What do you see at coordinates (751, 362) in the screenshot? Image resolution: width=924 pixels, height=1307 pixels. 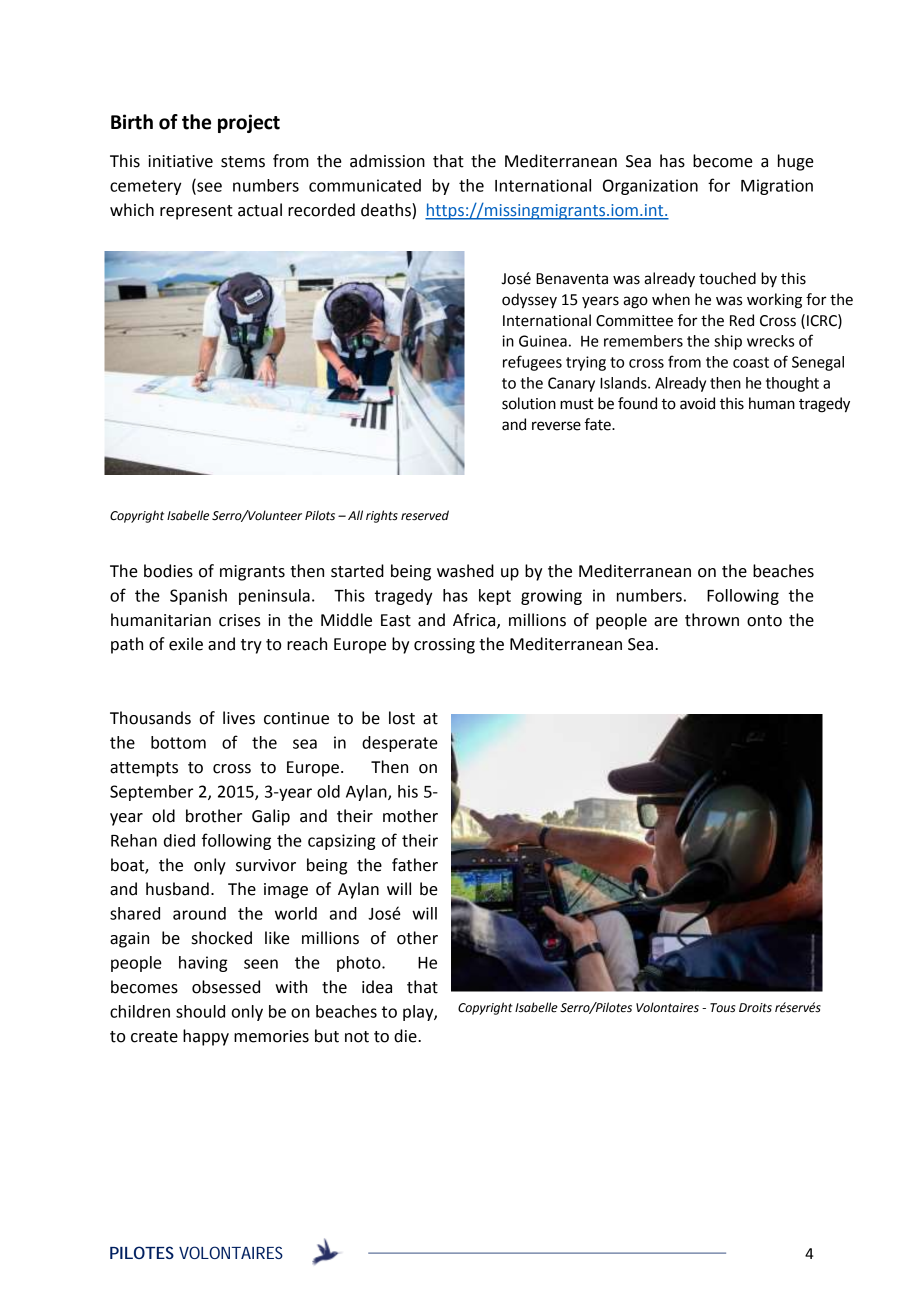 I see `coast` at bounding box center [751, 362].
